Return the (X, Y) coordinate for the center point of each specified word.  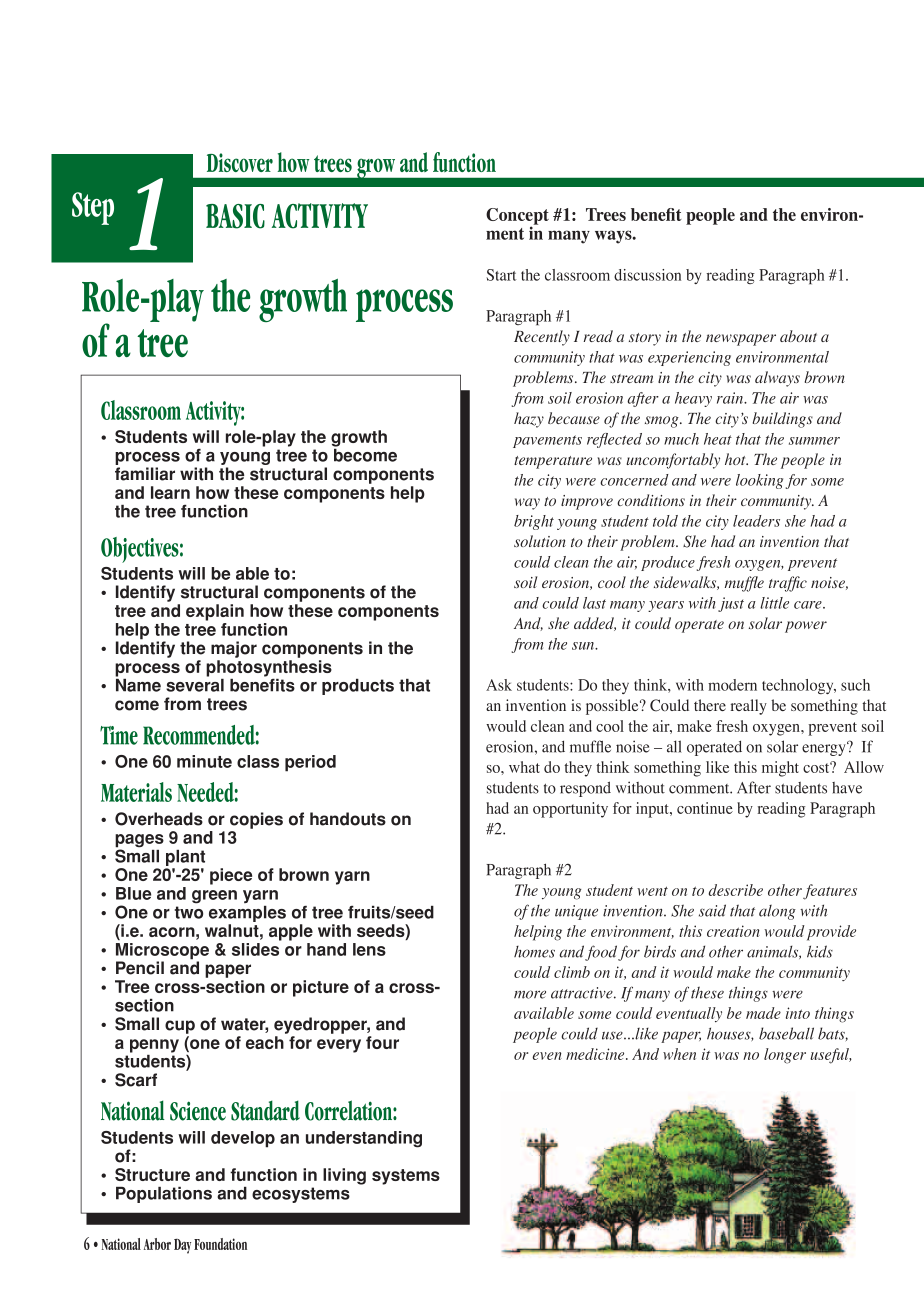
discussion (647, 275)
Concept (517, 217)
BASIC (235, 216)
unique (576, 912)
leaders (756, 521)
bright (534, 522)
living (344, 1176)
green (214, 897)
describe (735, 890)
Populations (164, 1195)
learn (170, 492)
